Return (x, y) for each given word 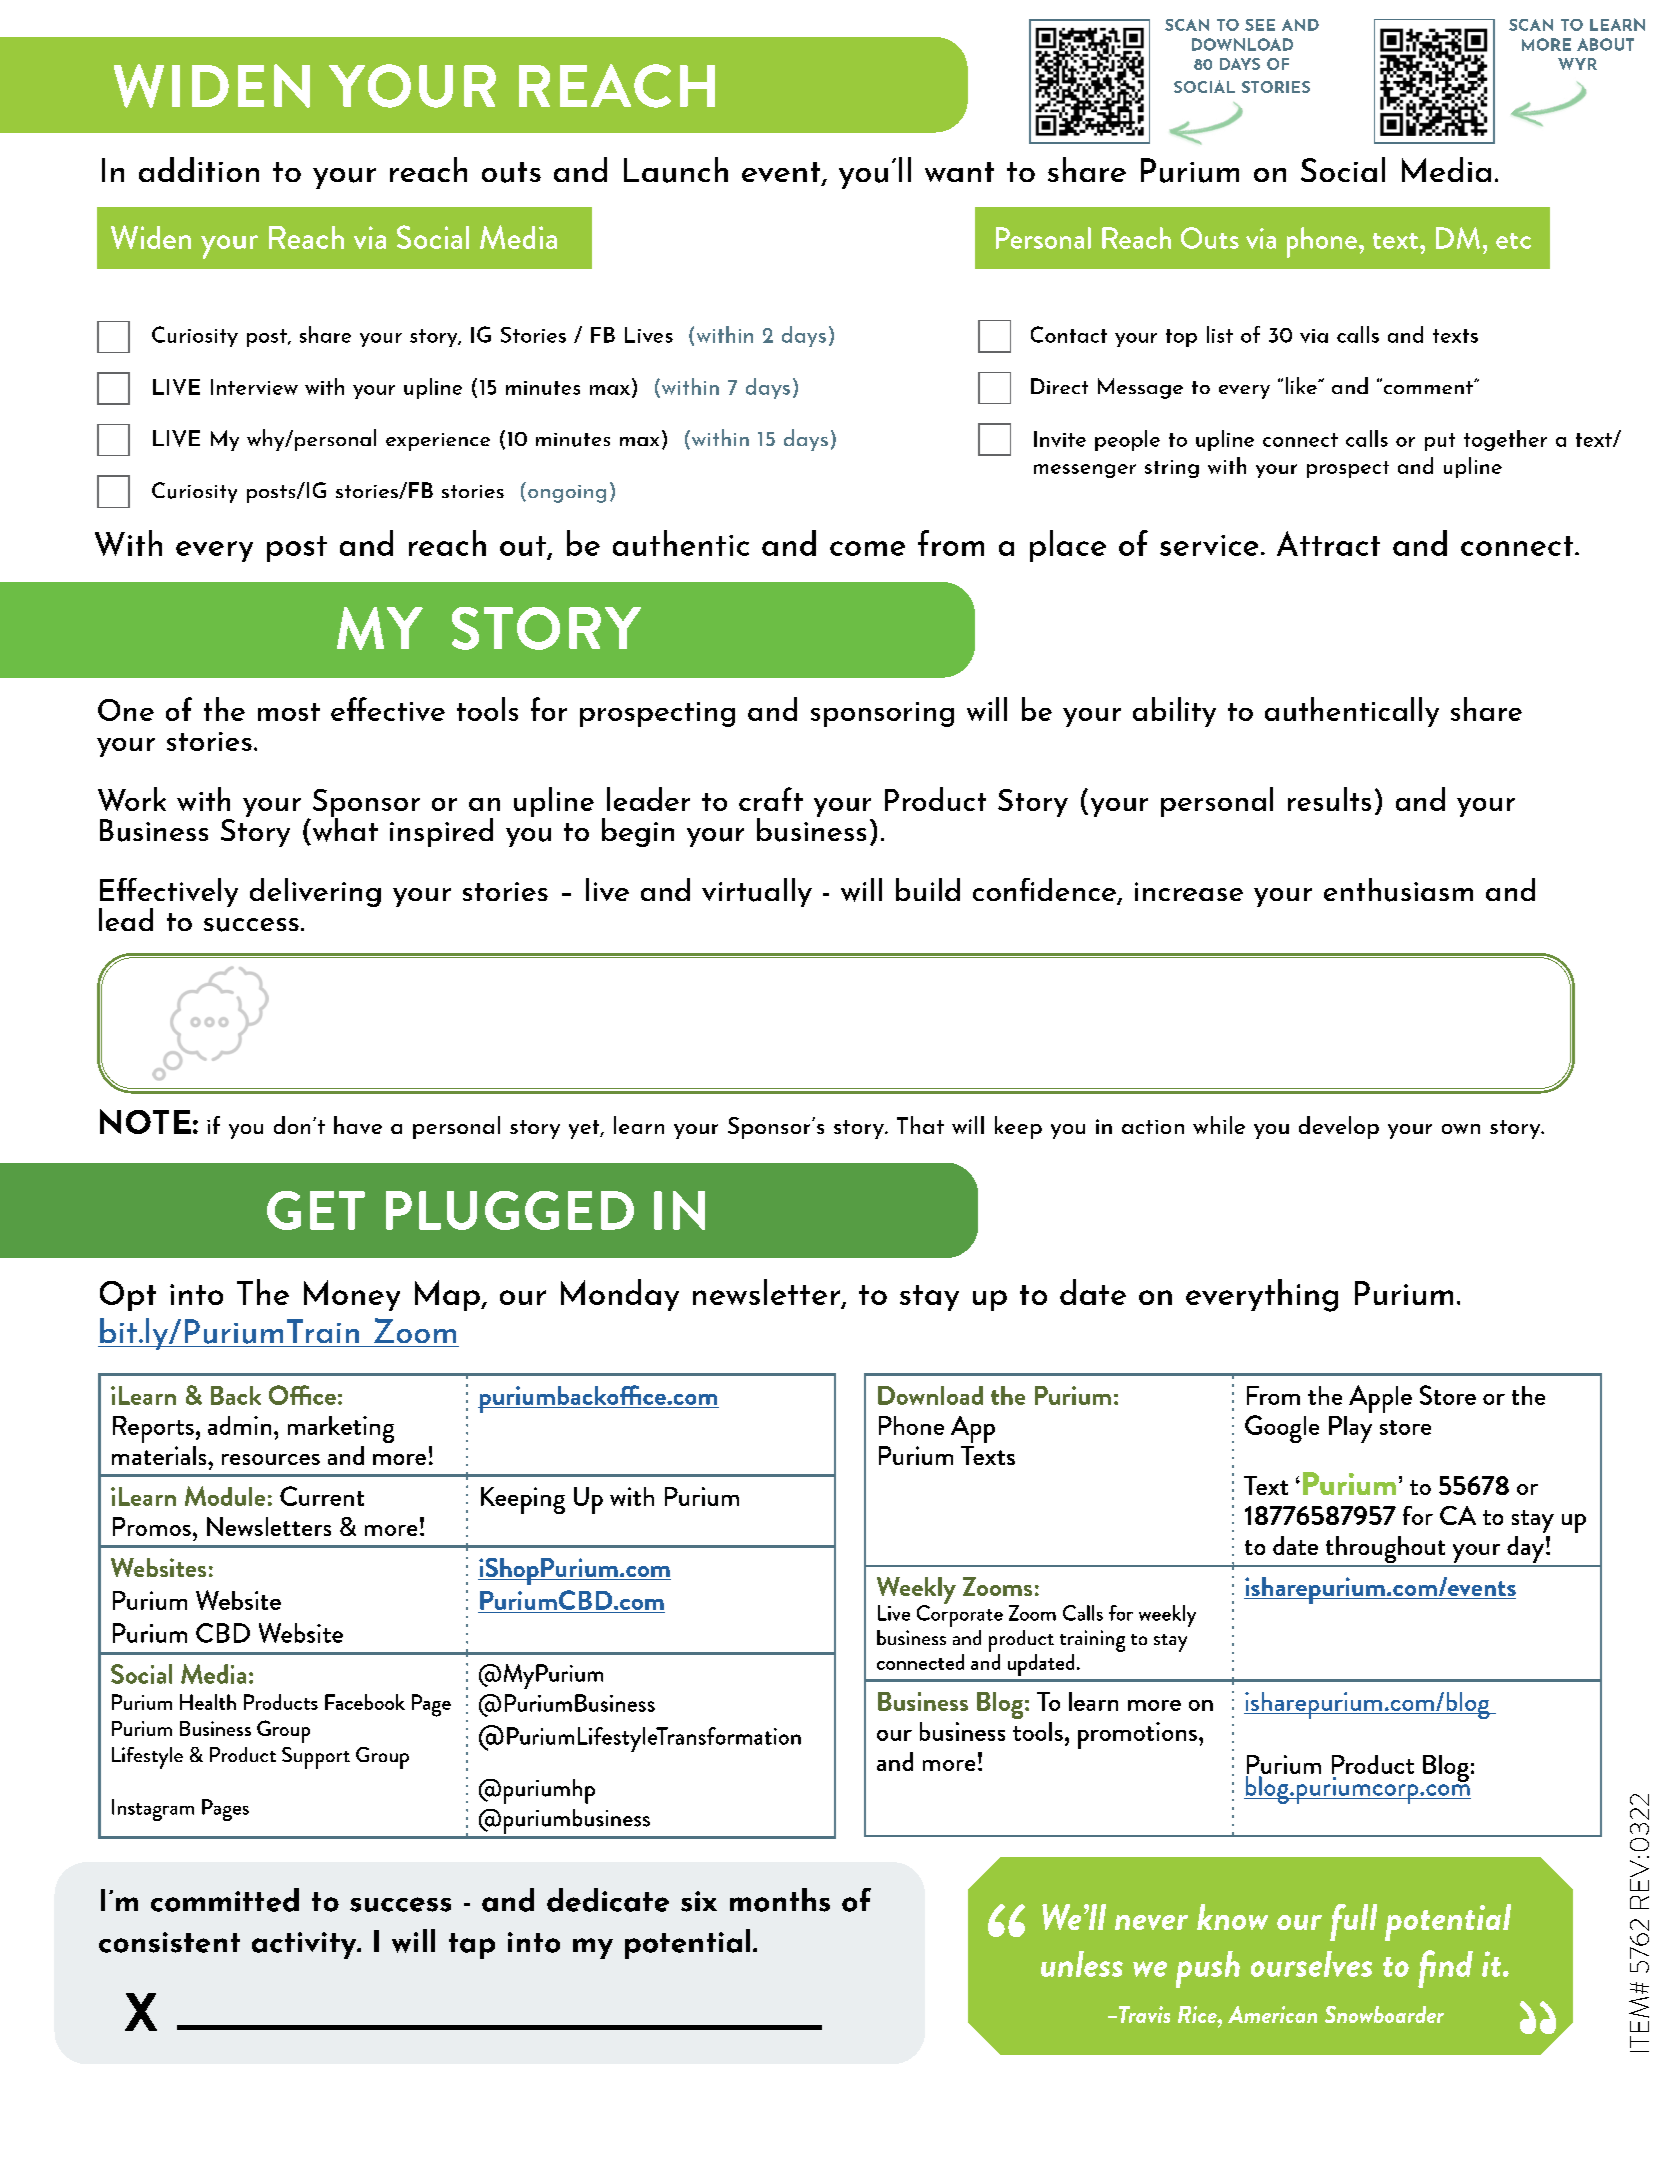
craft (771, 799)
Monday (620, 1295)
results (1329, 799)
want (959, 172)
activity (305, 1945)
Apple (1380, 1399)
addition (199, 169)
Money (352, 1295)
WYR (1577, 64)
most (289, 712)
